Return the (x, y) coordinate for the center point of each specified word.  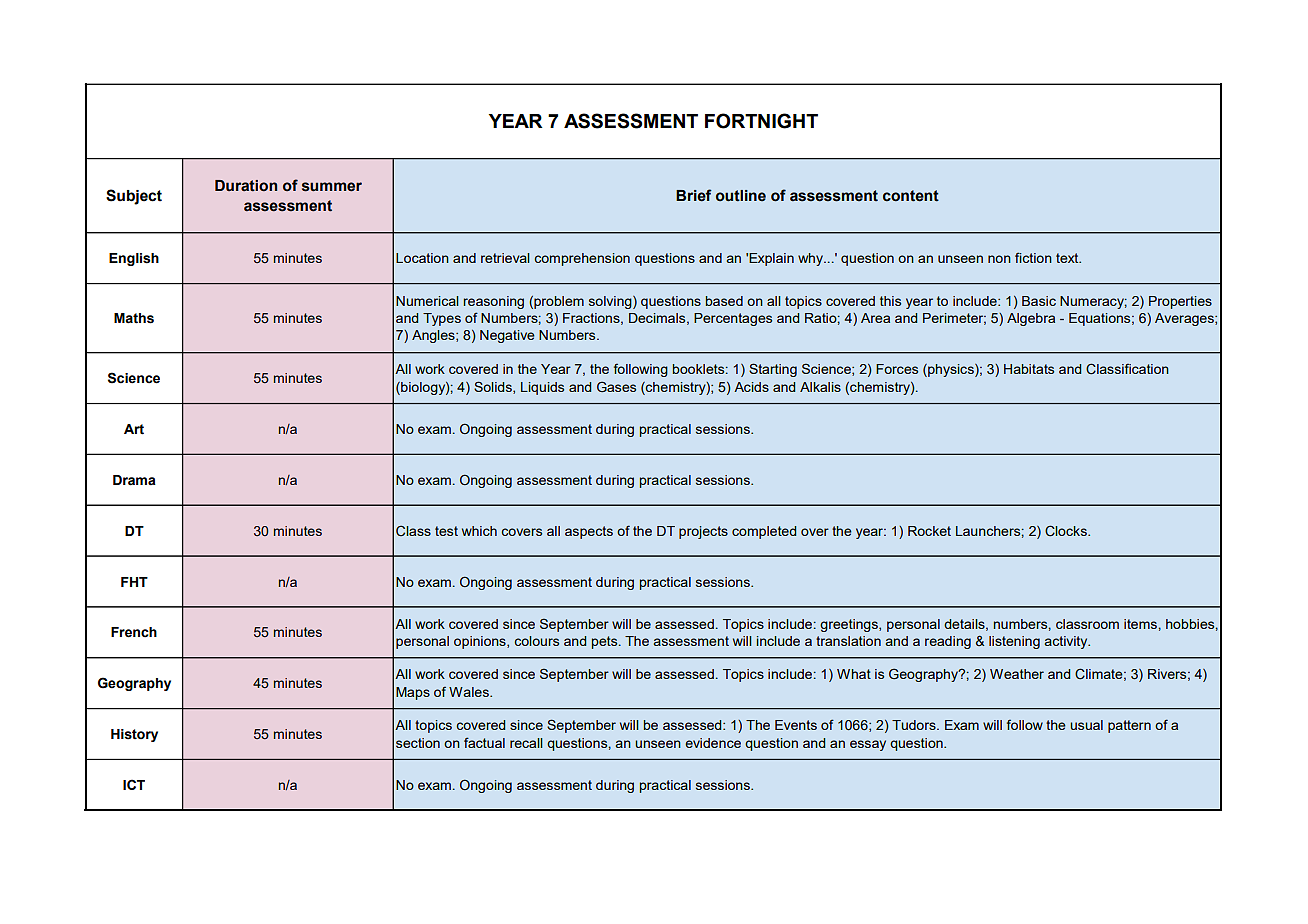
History (134, 735)
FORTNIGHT (761, 121)
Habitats (1029, 369)
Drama (134, 480)
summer (332, 187)
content (911, 196)
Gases (616, 386)
